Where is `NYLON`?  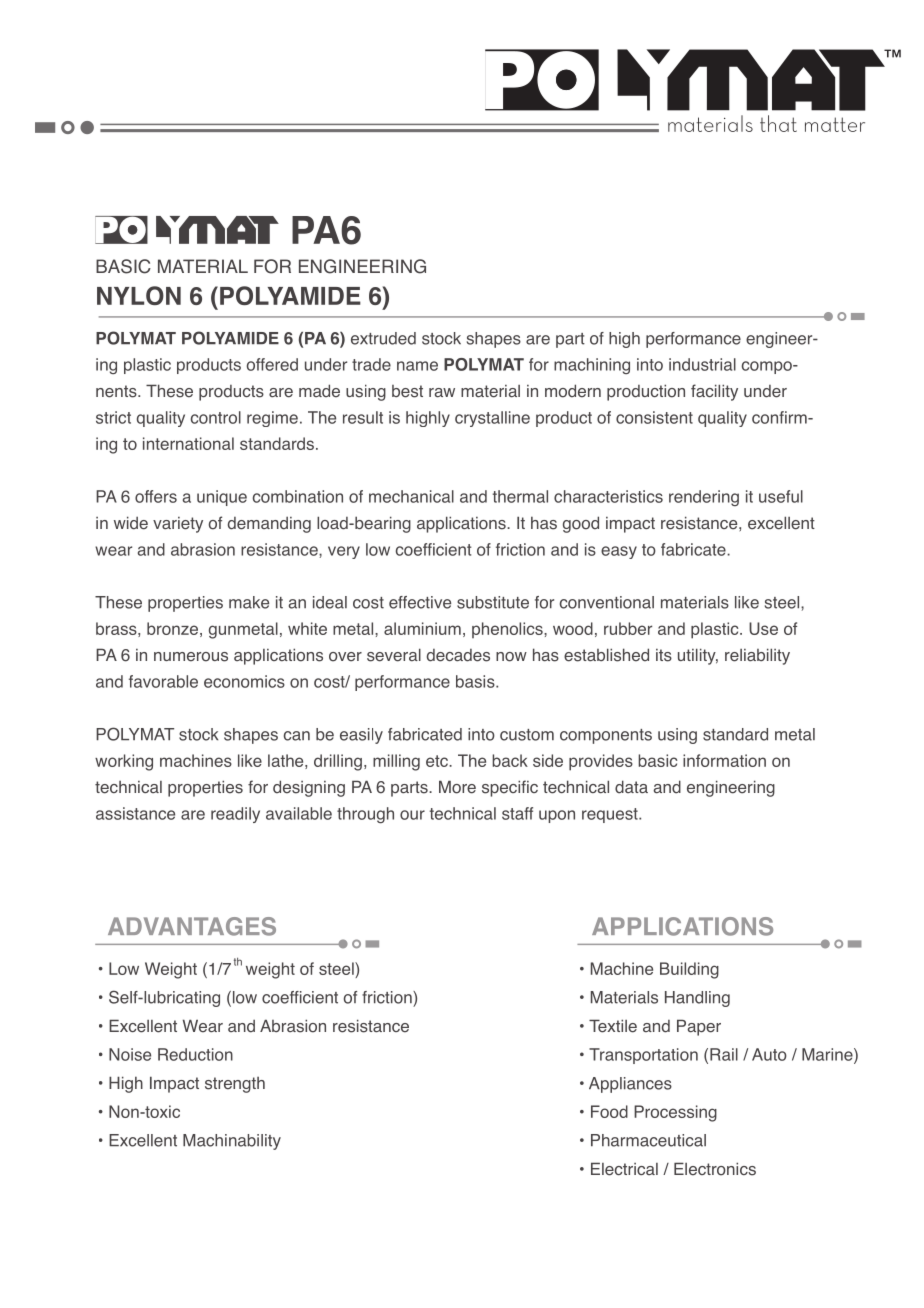 NYLON is located at coordinates (139, 295).
